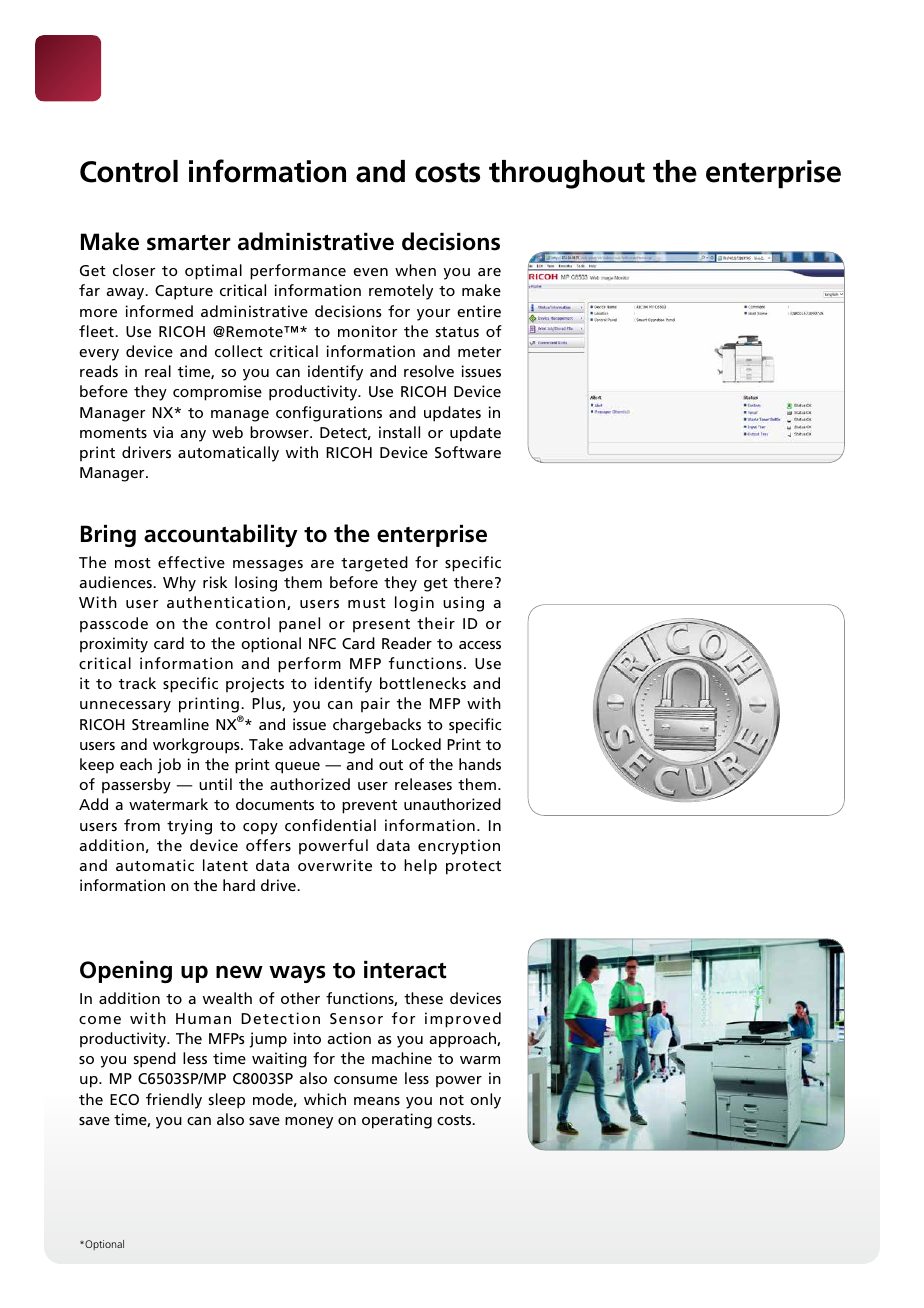 This document has width=924, height=1308. Describe the element at coordinates (567, 174) in the document. I see `throughout` at that location.
